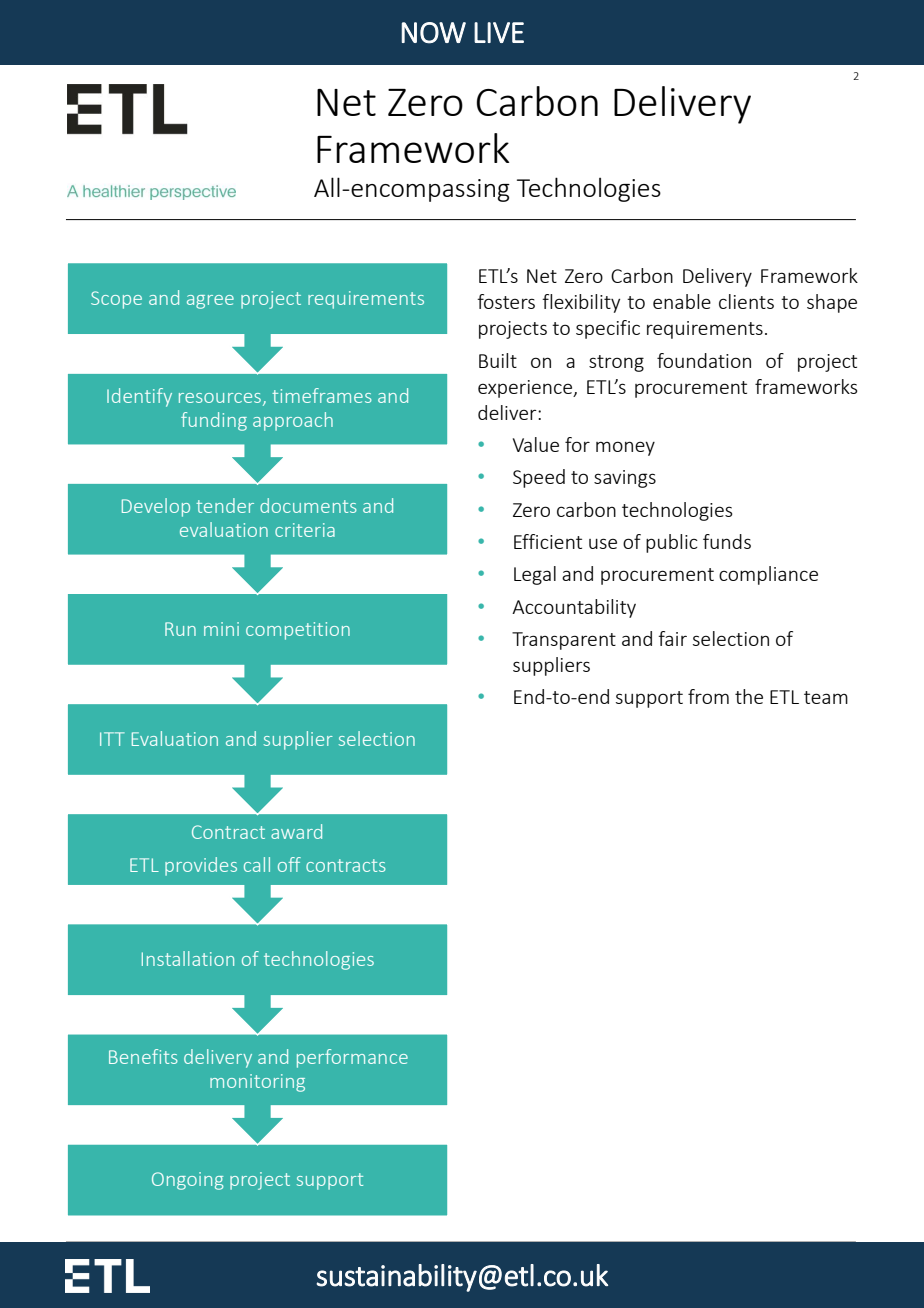  What do you see at coordinates (506, 301) in the screenshot?
I see `fosters` at bounding box center [506, 301].
